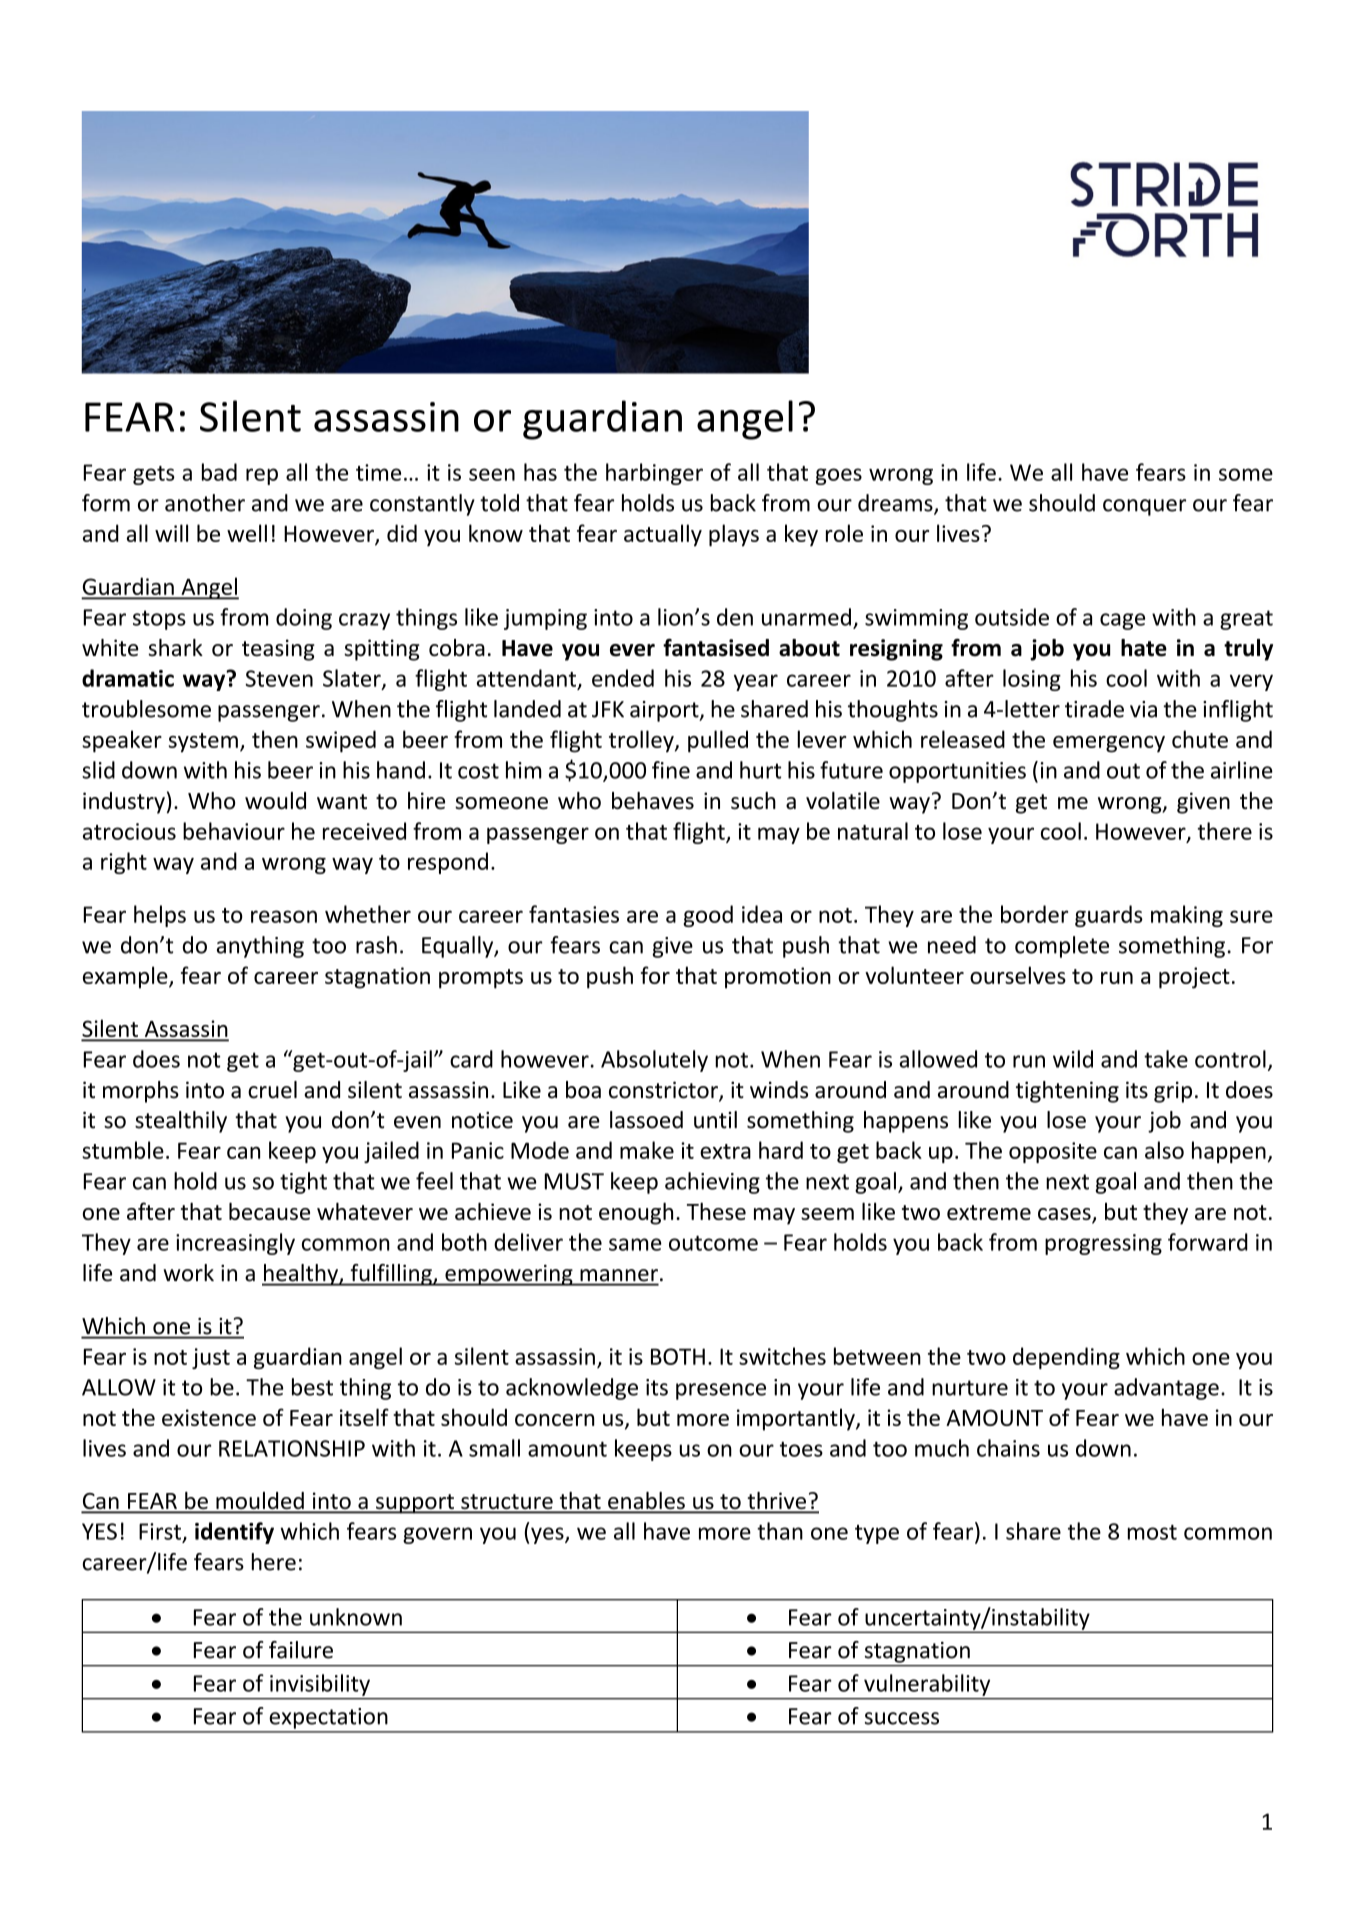 The image size is (1355, 1917). I want to click on conquer, so click(1144, 507).
